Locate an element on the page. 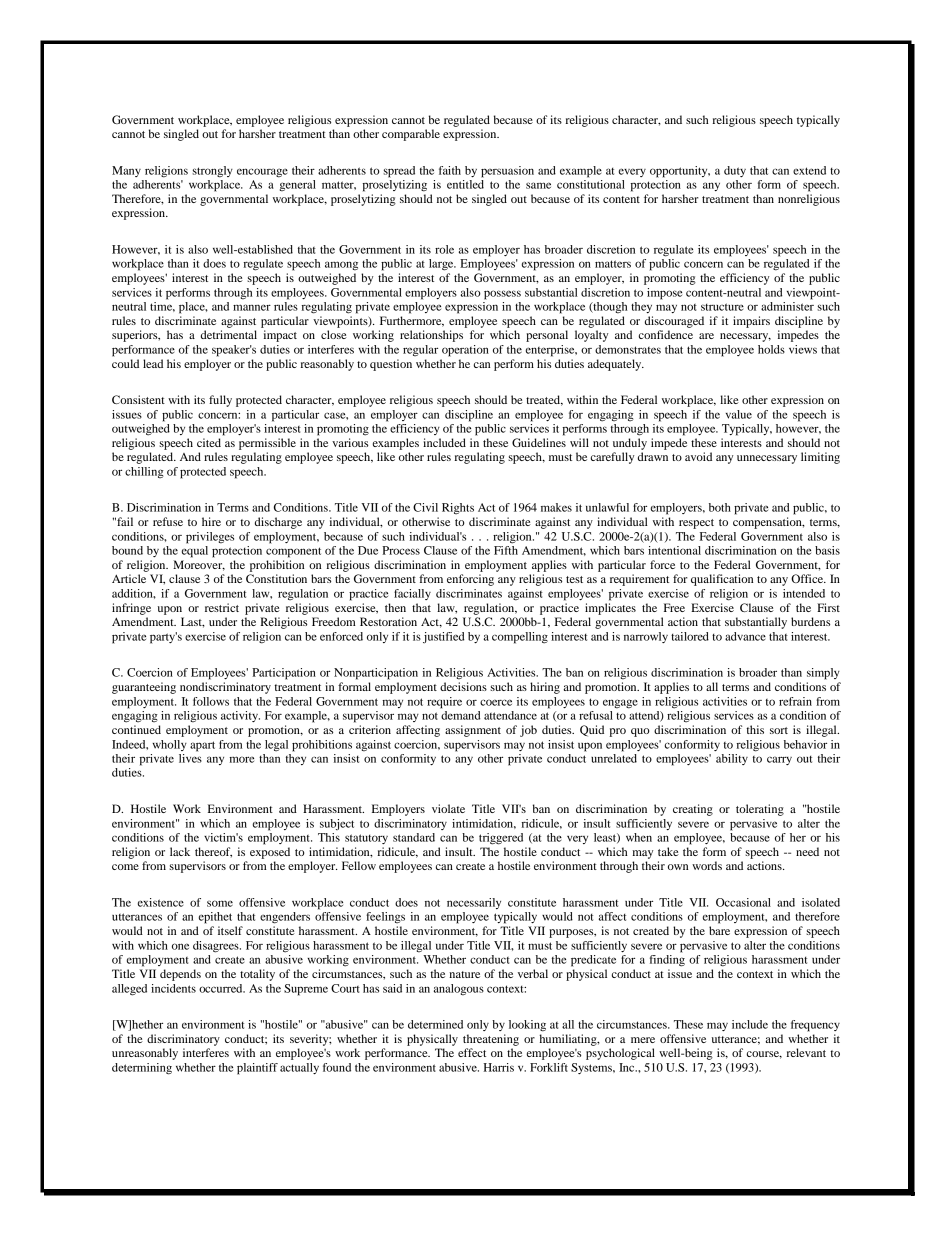 This page has width=952, height=1233. thereof is located at coordinates (213, 852).
